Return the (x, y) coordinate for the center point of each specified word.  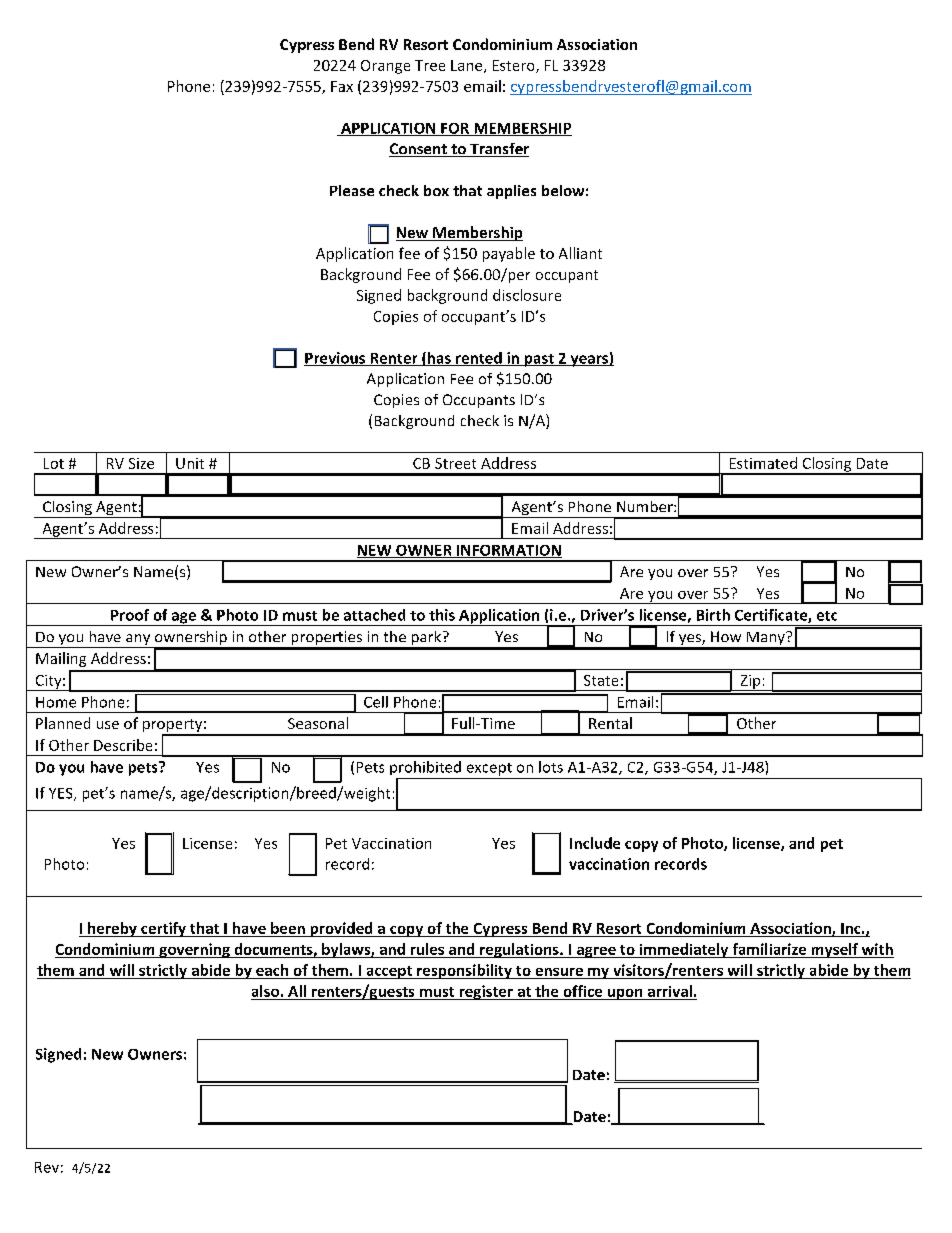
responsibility (464, 971)
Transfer (498, 150)
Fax (342, 86)
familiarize (769, 949)
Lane (468, 66)
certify (163, 929)
